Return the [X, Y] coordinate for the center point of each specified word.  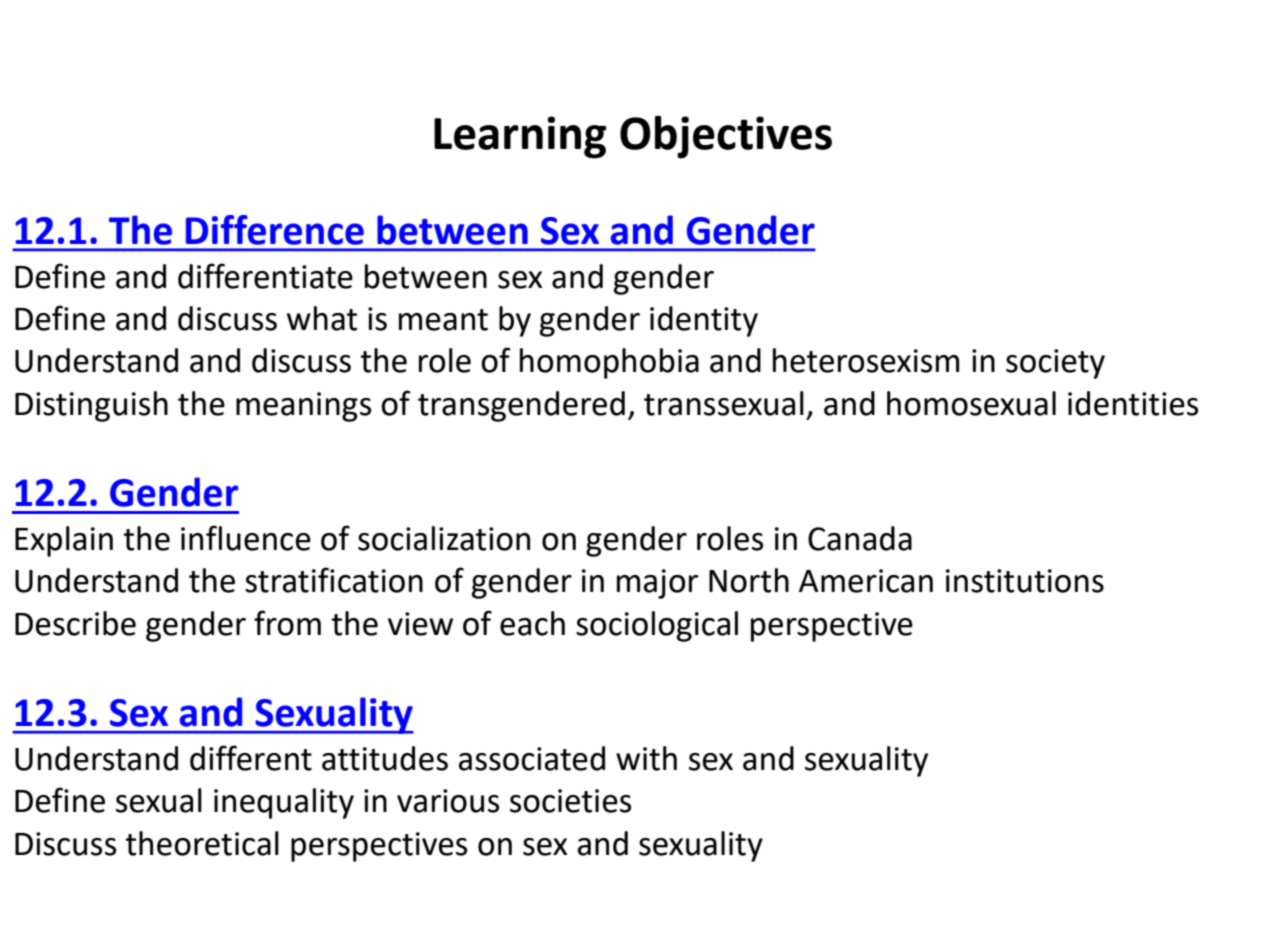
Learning [520, 137]
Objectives [726, 137]
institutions [1025, 581]
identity [704, 321]
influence [246, 538]
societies [570, 801]
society [1055, 364]
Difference [275, 230]
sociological [657, 626]
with [646, 758]
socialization [444, 538]
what [322, 318]
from [287, 623]
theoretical [202, 843]
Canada [860, 538]
